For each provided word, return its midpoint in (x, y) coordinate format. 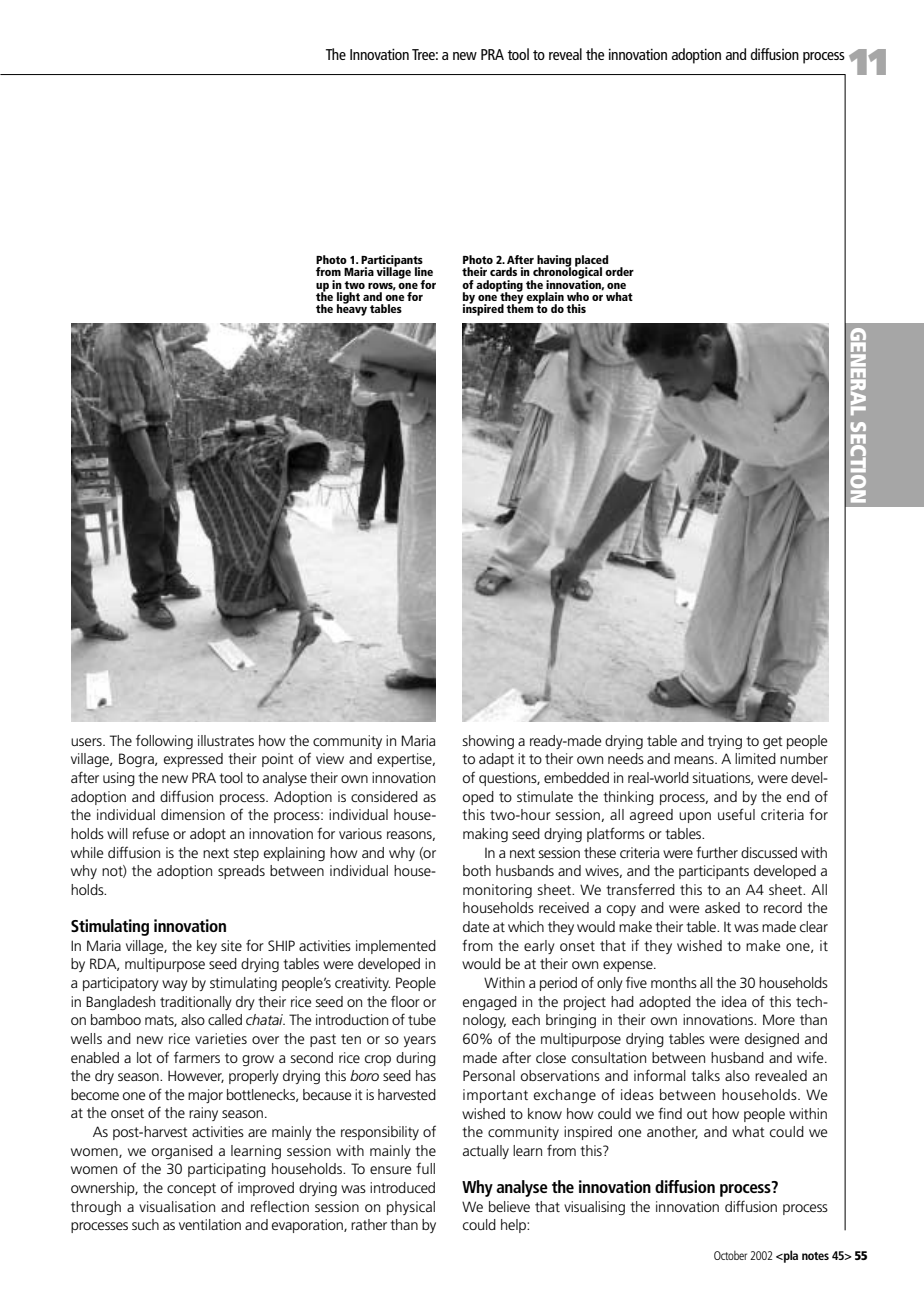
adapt (496, 760)
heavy (352, 309)
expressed (193, 760)
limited (755, 758)
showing (488, 742)
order (619, 271)
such (145, 1224)
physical (411, 1208)
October (730, 1255)
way (175, 985)
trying (725, 742)
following (164, 741)
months (674, 982)
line (424, 271)
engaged (490, 1003)
